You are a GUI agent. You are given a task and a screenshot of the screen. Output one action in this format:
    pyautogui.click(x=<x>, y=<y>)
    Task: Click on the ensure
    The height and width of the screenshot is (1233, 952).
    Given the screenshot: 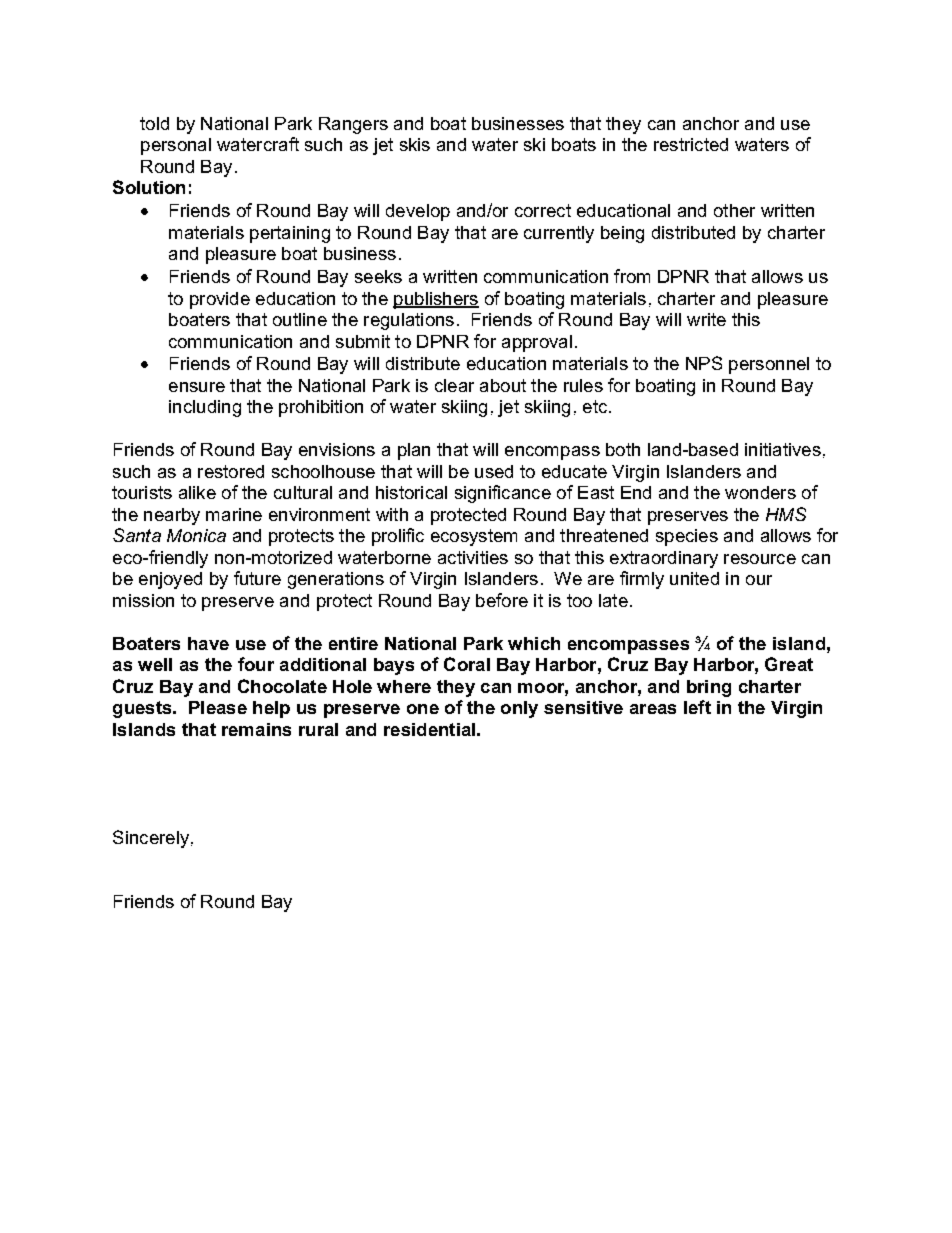 What is the action you would take?
    pyautogui.click(x=197, y=387)
